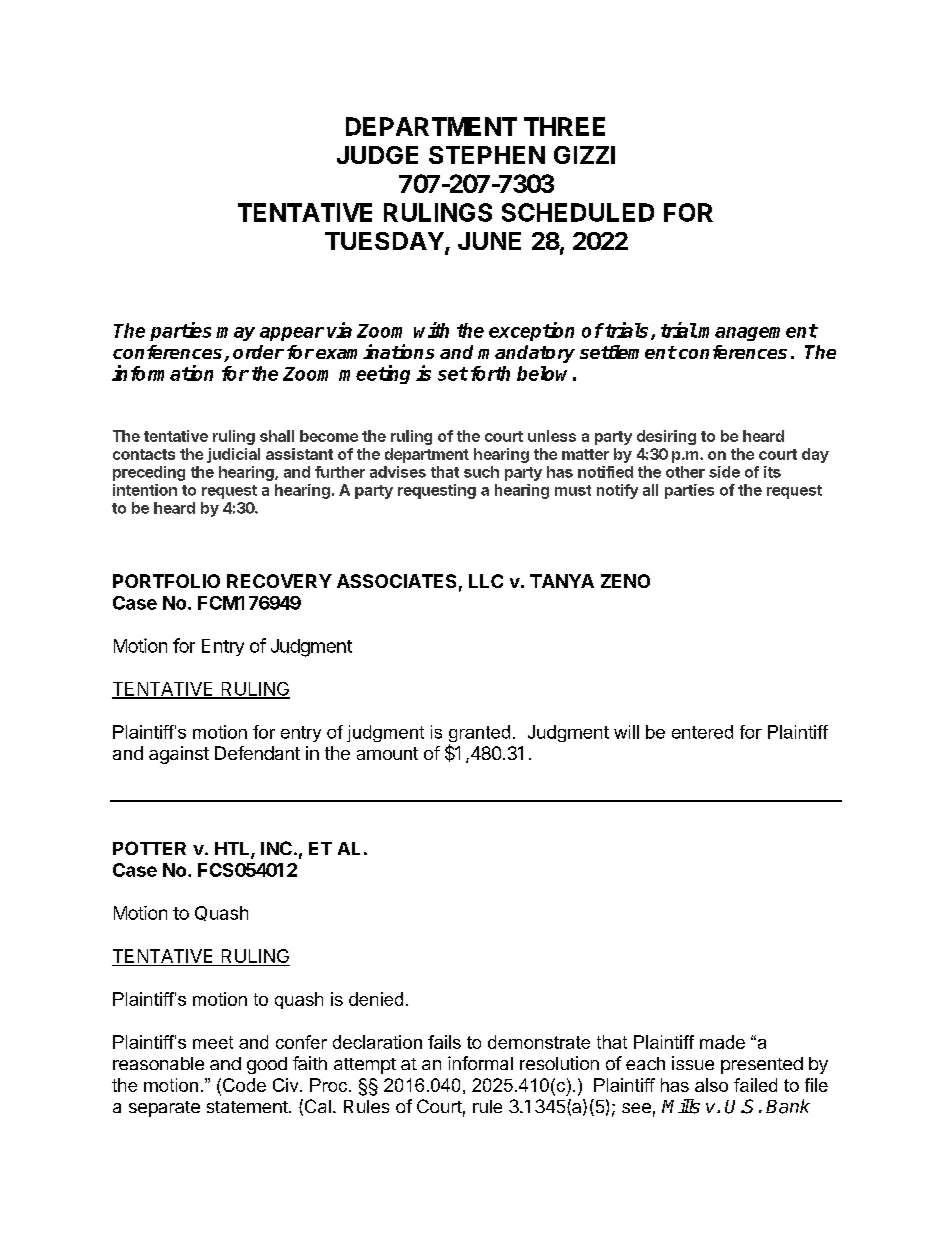  I want to click on failed, so click(755, 1085).
